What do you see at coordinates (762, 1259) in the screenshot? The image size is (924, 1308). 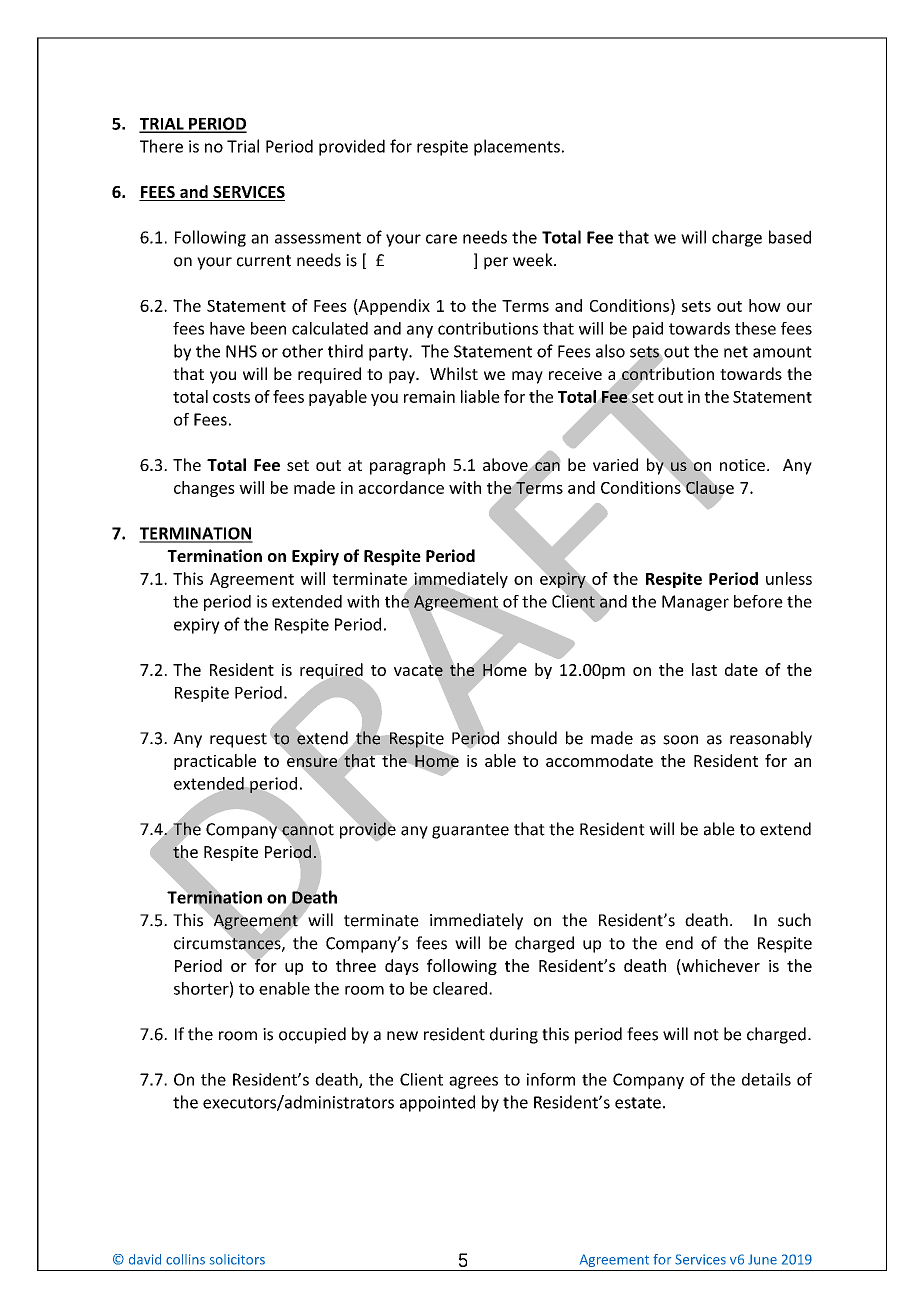 I see `June` at bounding box center [762, 1259].
